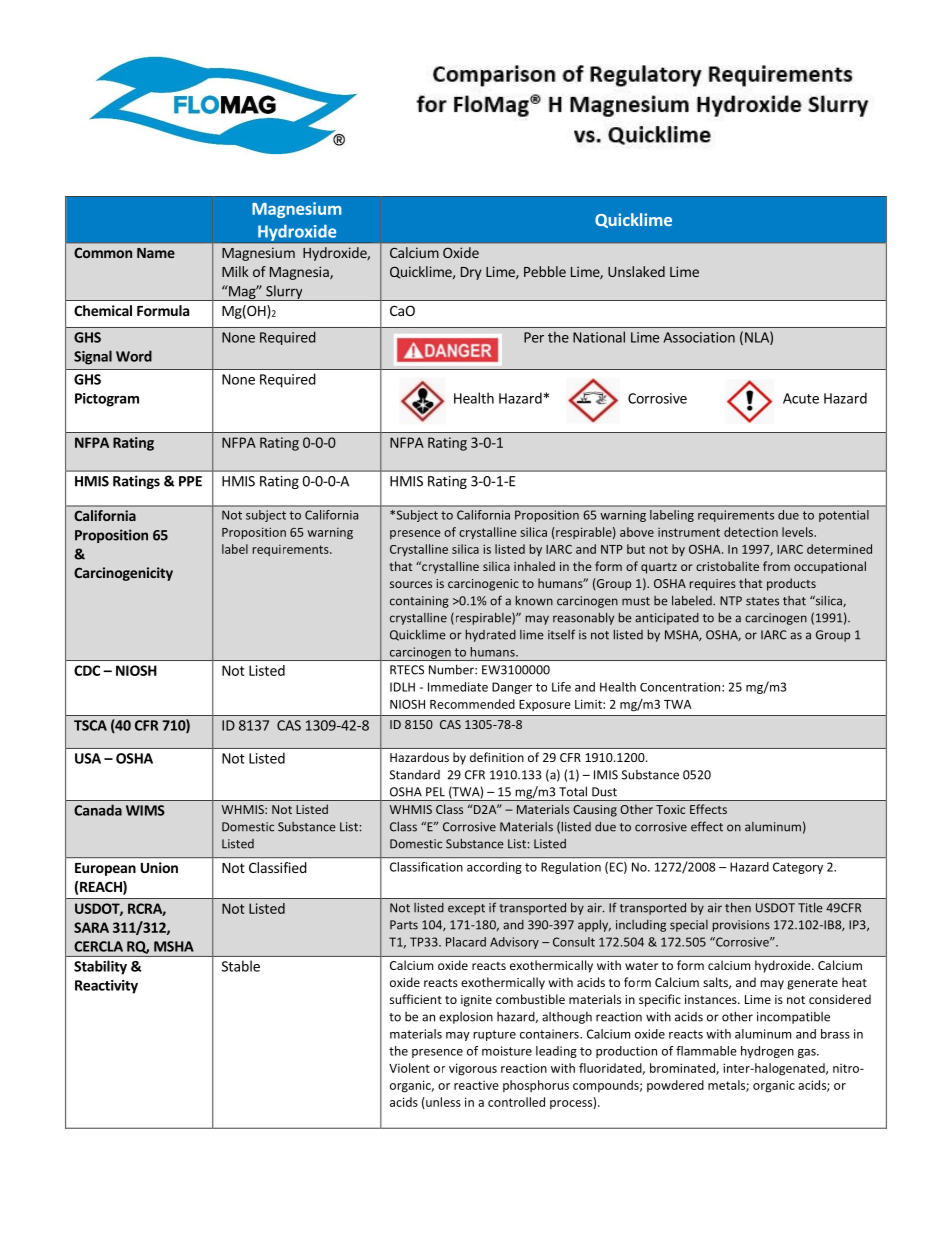  I want to click on Association, so click(699, 337).
